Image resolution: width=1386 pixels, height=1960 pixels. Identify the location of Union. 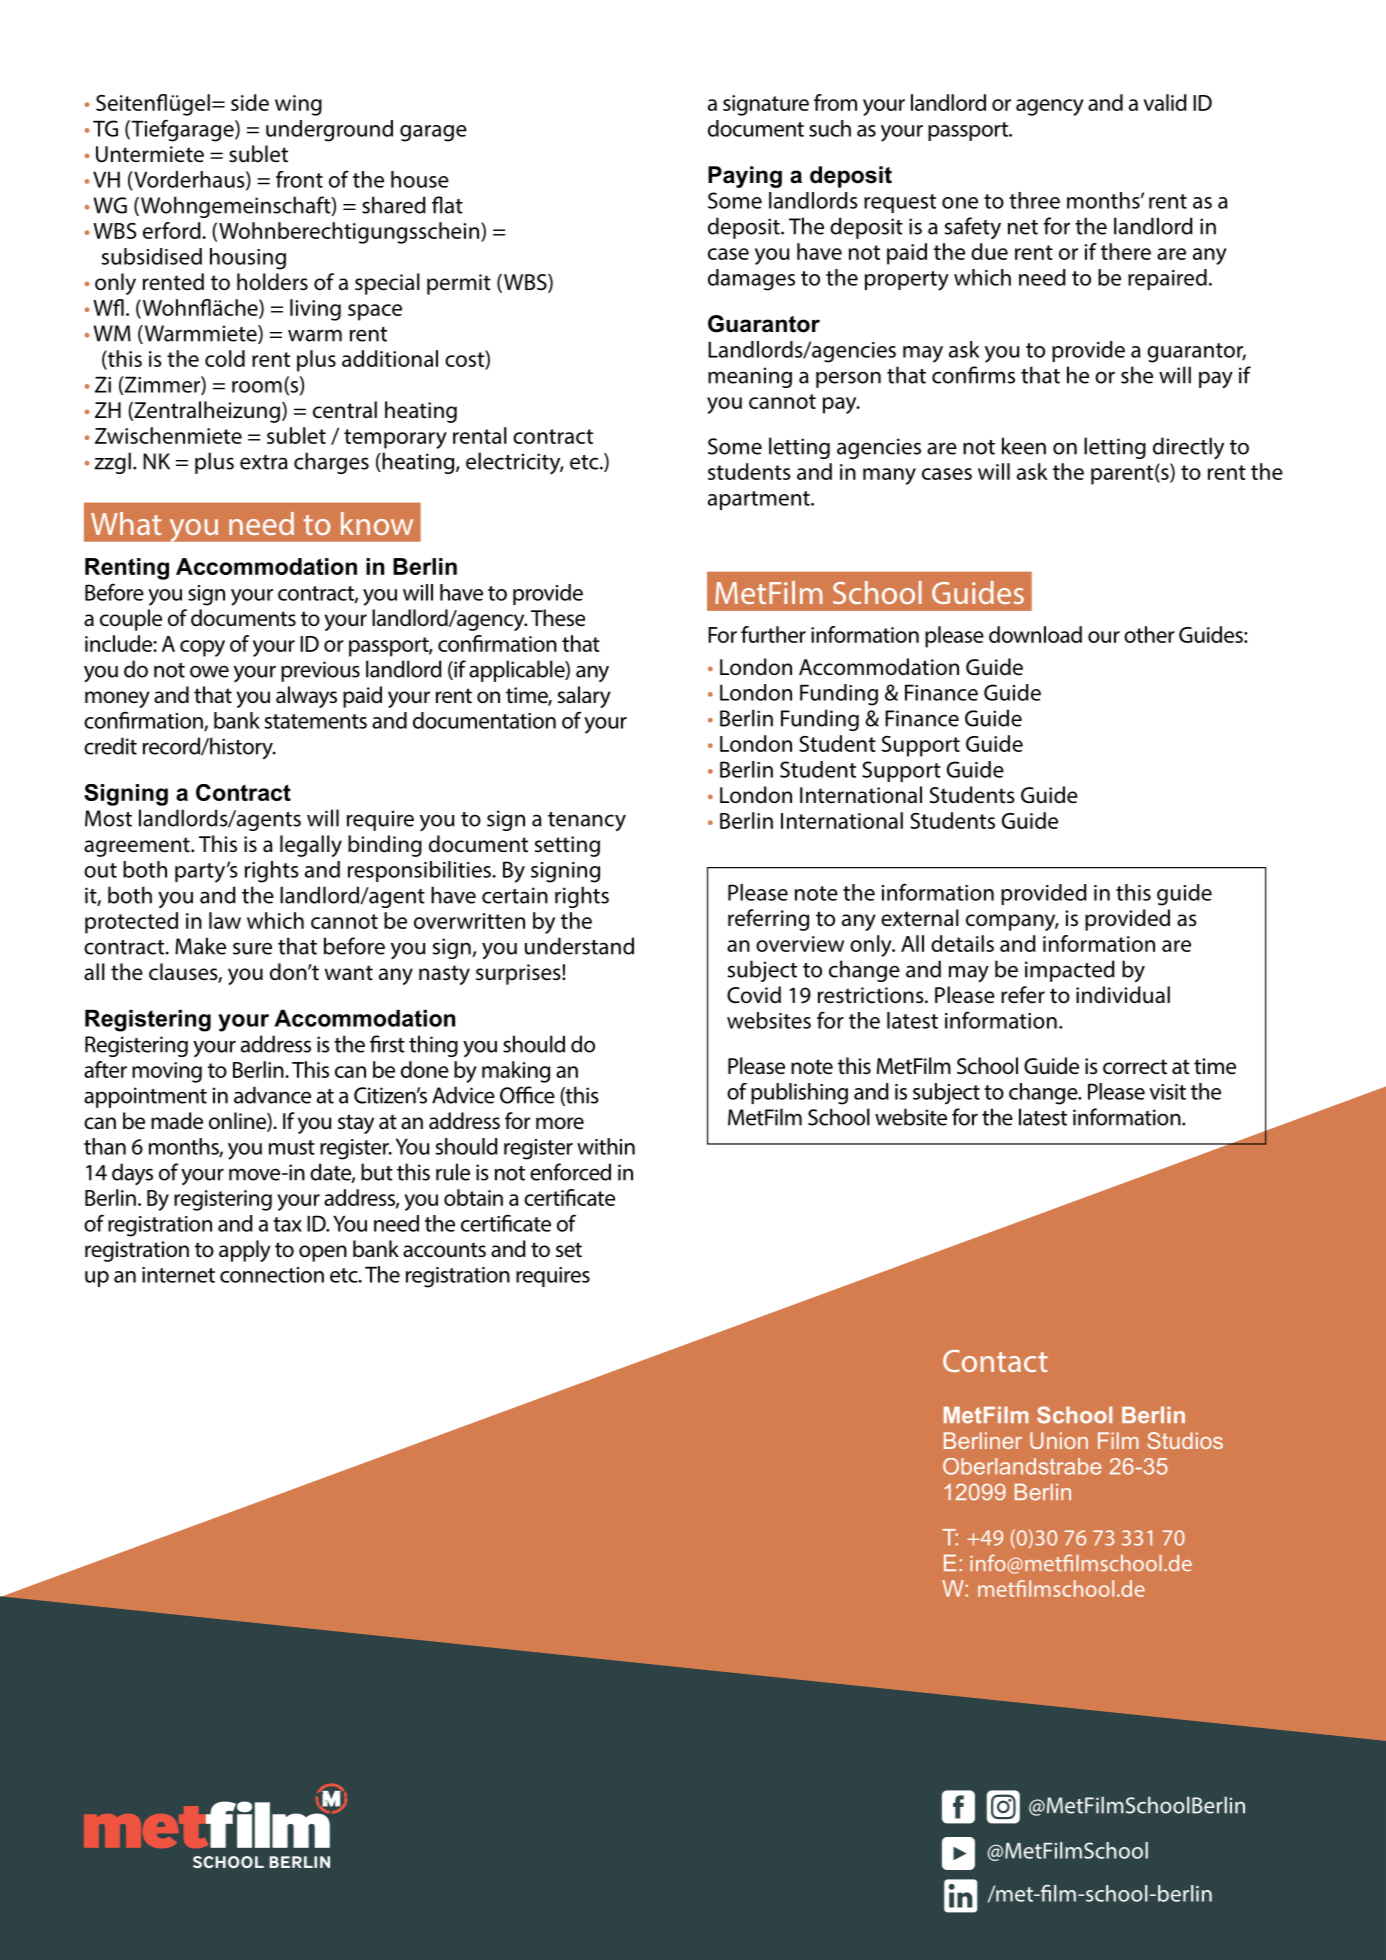
(1059, 1440).
